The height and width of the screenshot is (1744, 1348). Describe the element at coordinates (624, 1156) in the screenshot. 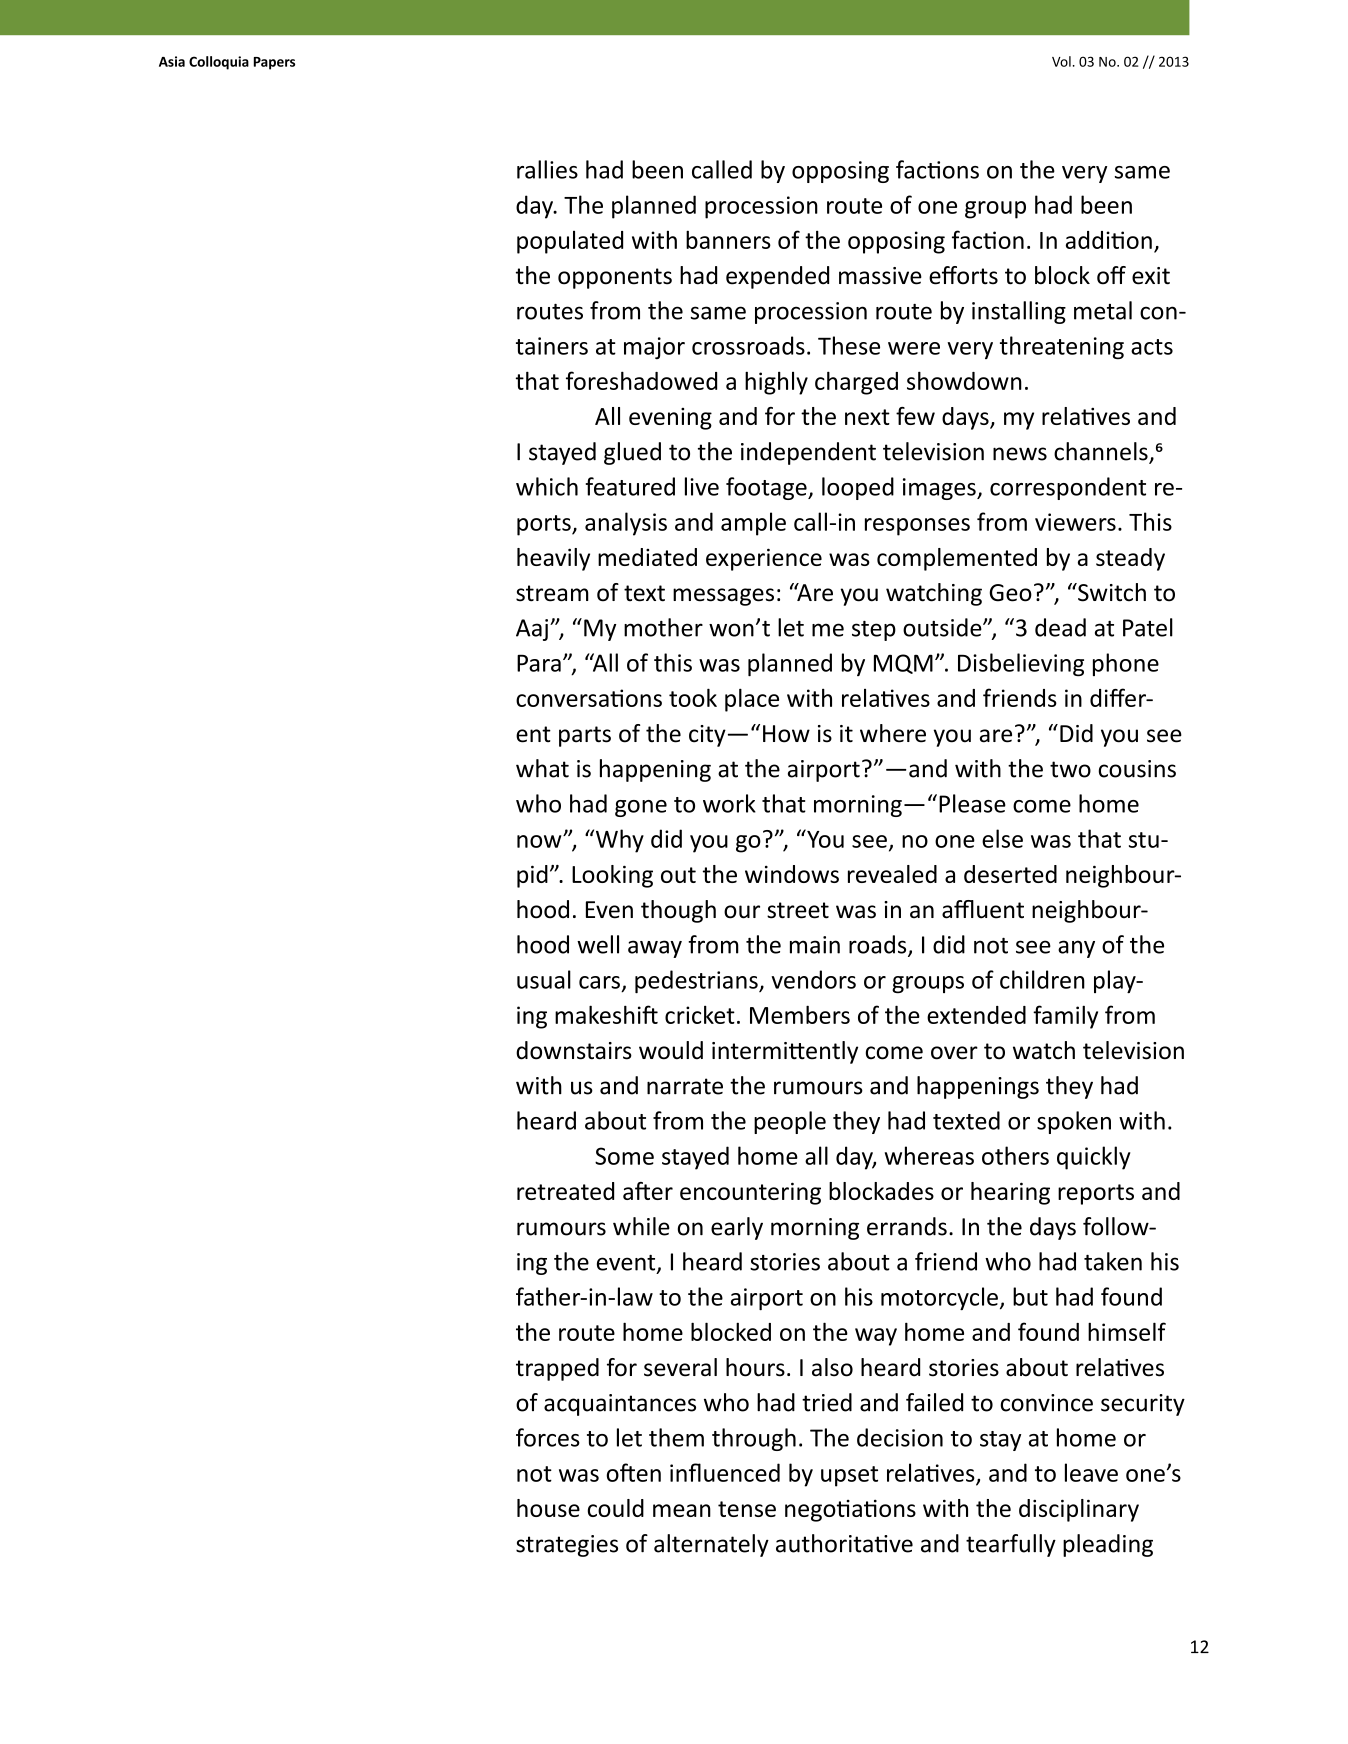

I see `Some` at that location.
